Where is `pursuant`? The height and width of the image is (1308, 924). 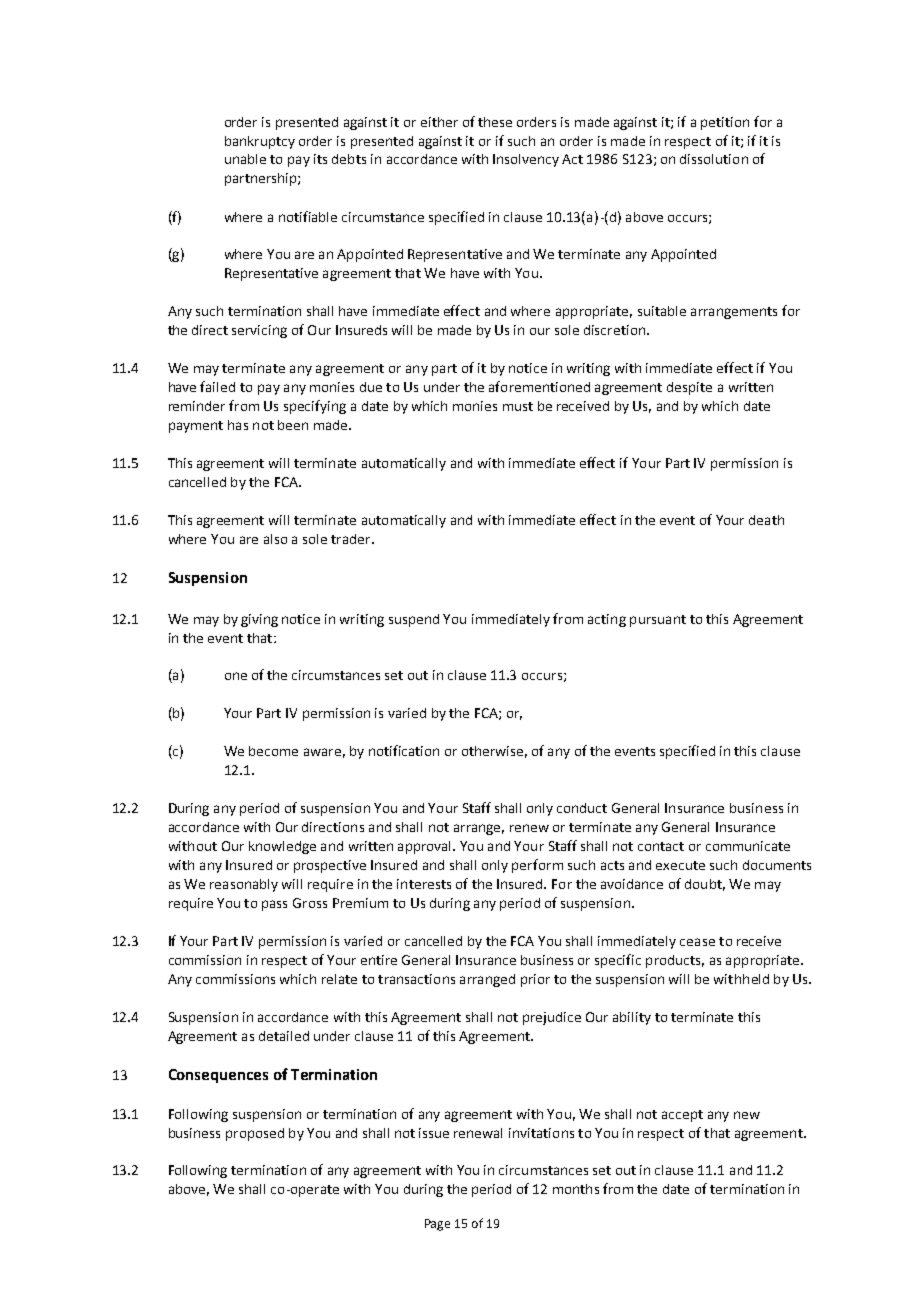
pursuant is located at coordinates (658, 621).
